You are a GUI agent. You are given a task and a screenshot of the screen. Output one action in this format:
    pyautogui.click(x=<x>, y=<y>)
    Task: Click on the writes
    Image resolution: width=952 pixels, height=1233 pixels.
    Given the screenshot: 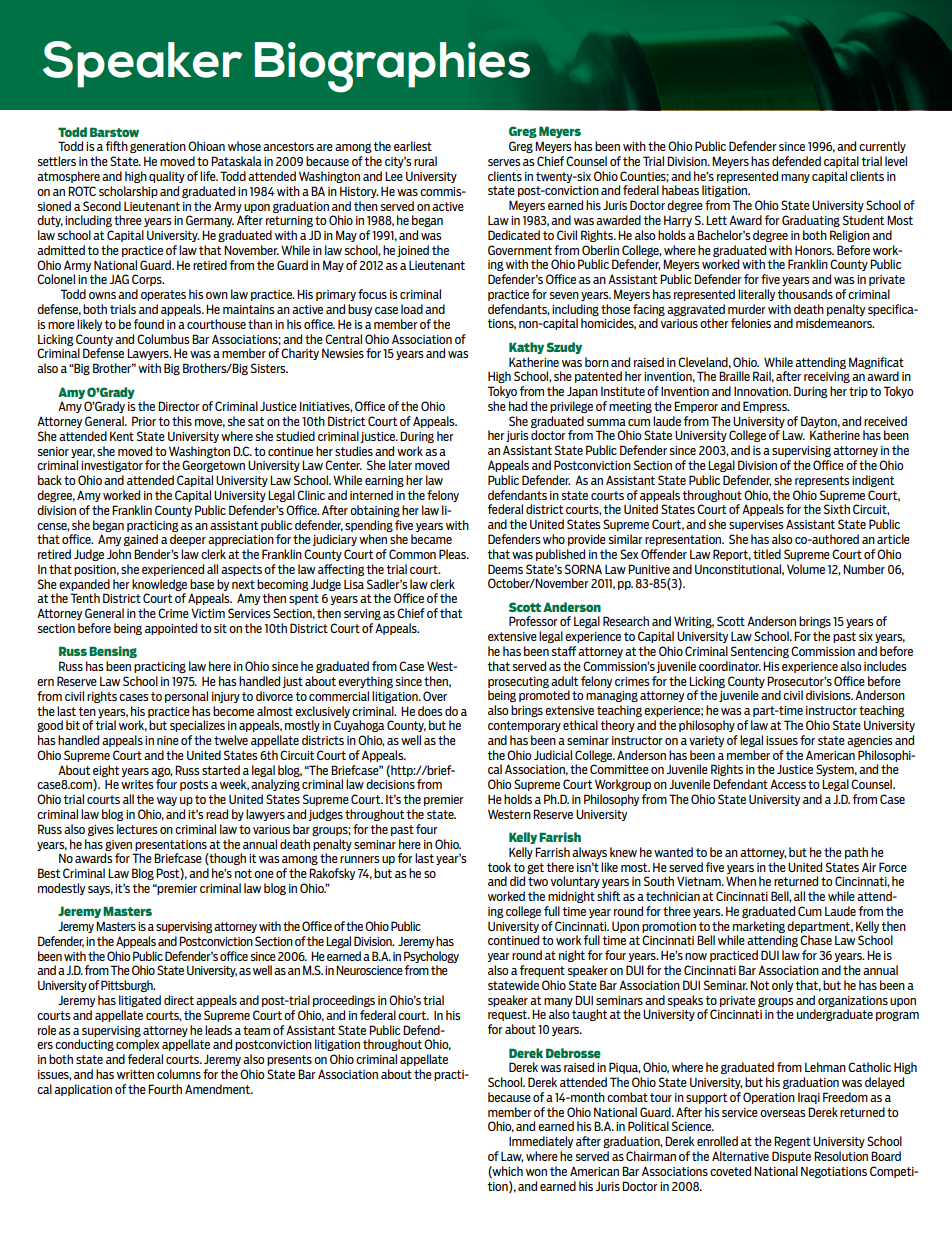 What is the action you would take?
    pyautogui.click(x=137, y=784)
